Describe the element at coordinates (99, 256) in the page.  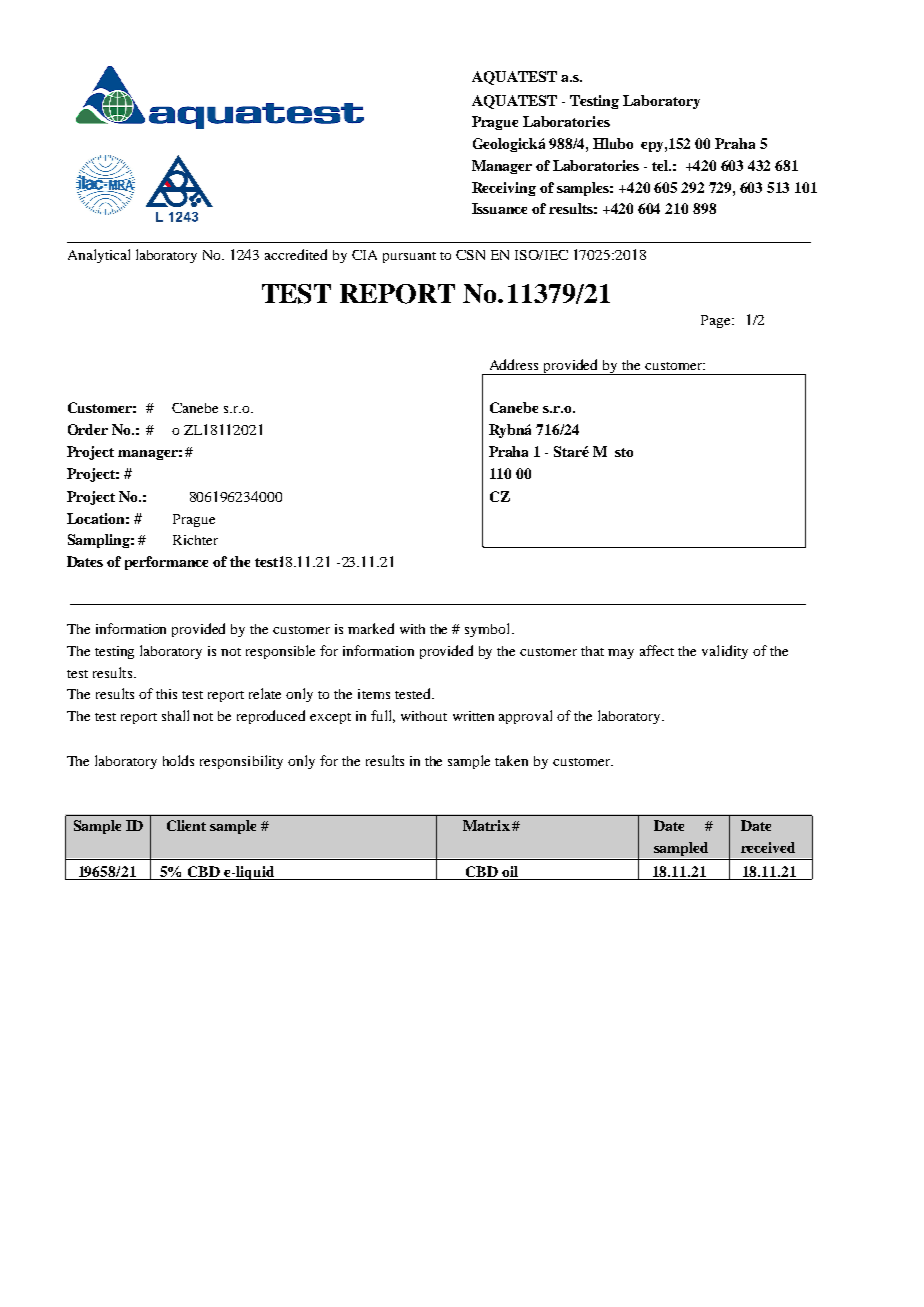
I see `Analytical` at that location.
